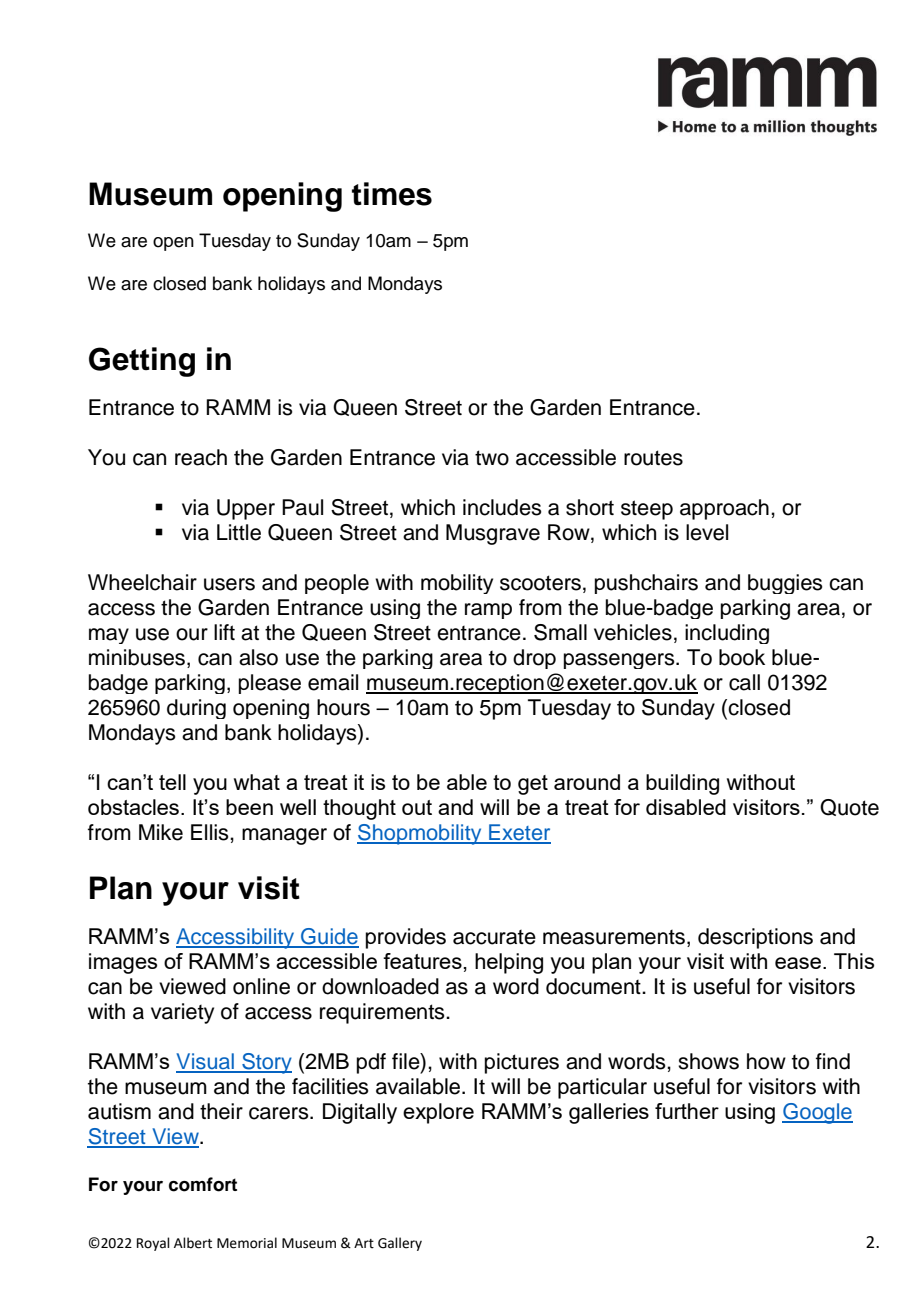 This image has height=1308, width=924. Describe the element at coordinates (203, 1184) in the image. I see `comfort` at that location.
